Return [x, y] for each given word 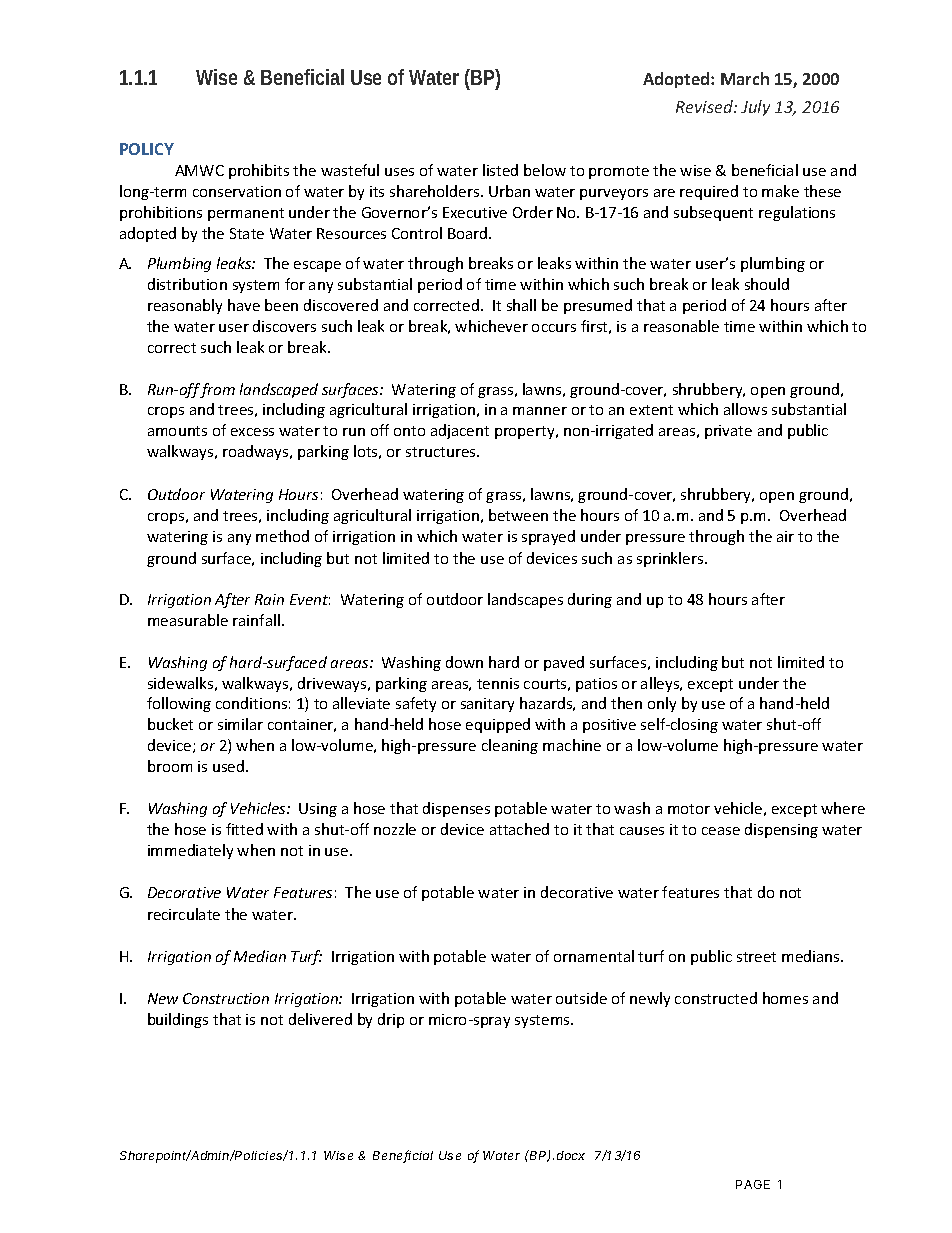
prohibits [259, 171]
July [755, 108]
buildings [178, 1020]
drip [391, 1020]
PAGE [753, 1184]
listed [500, 170]
